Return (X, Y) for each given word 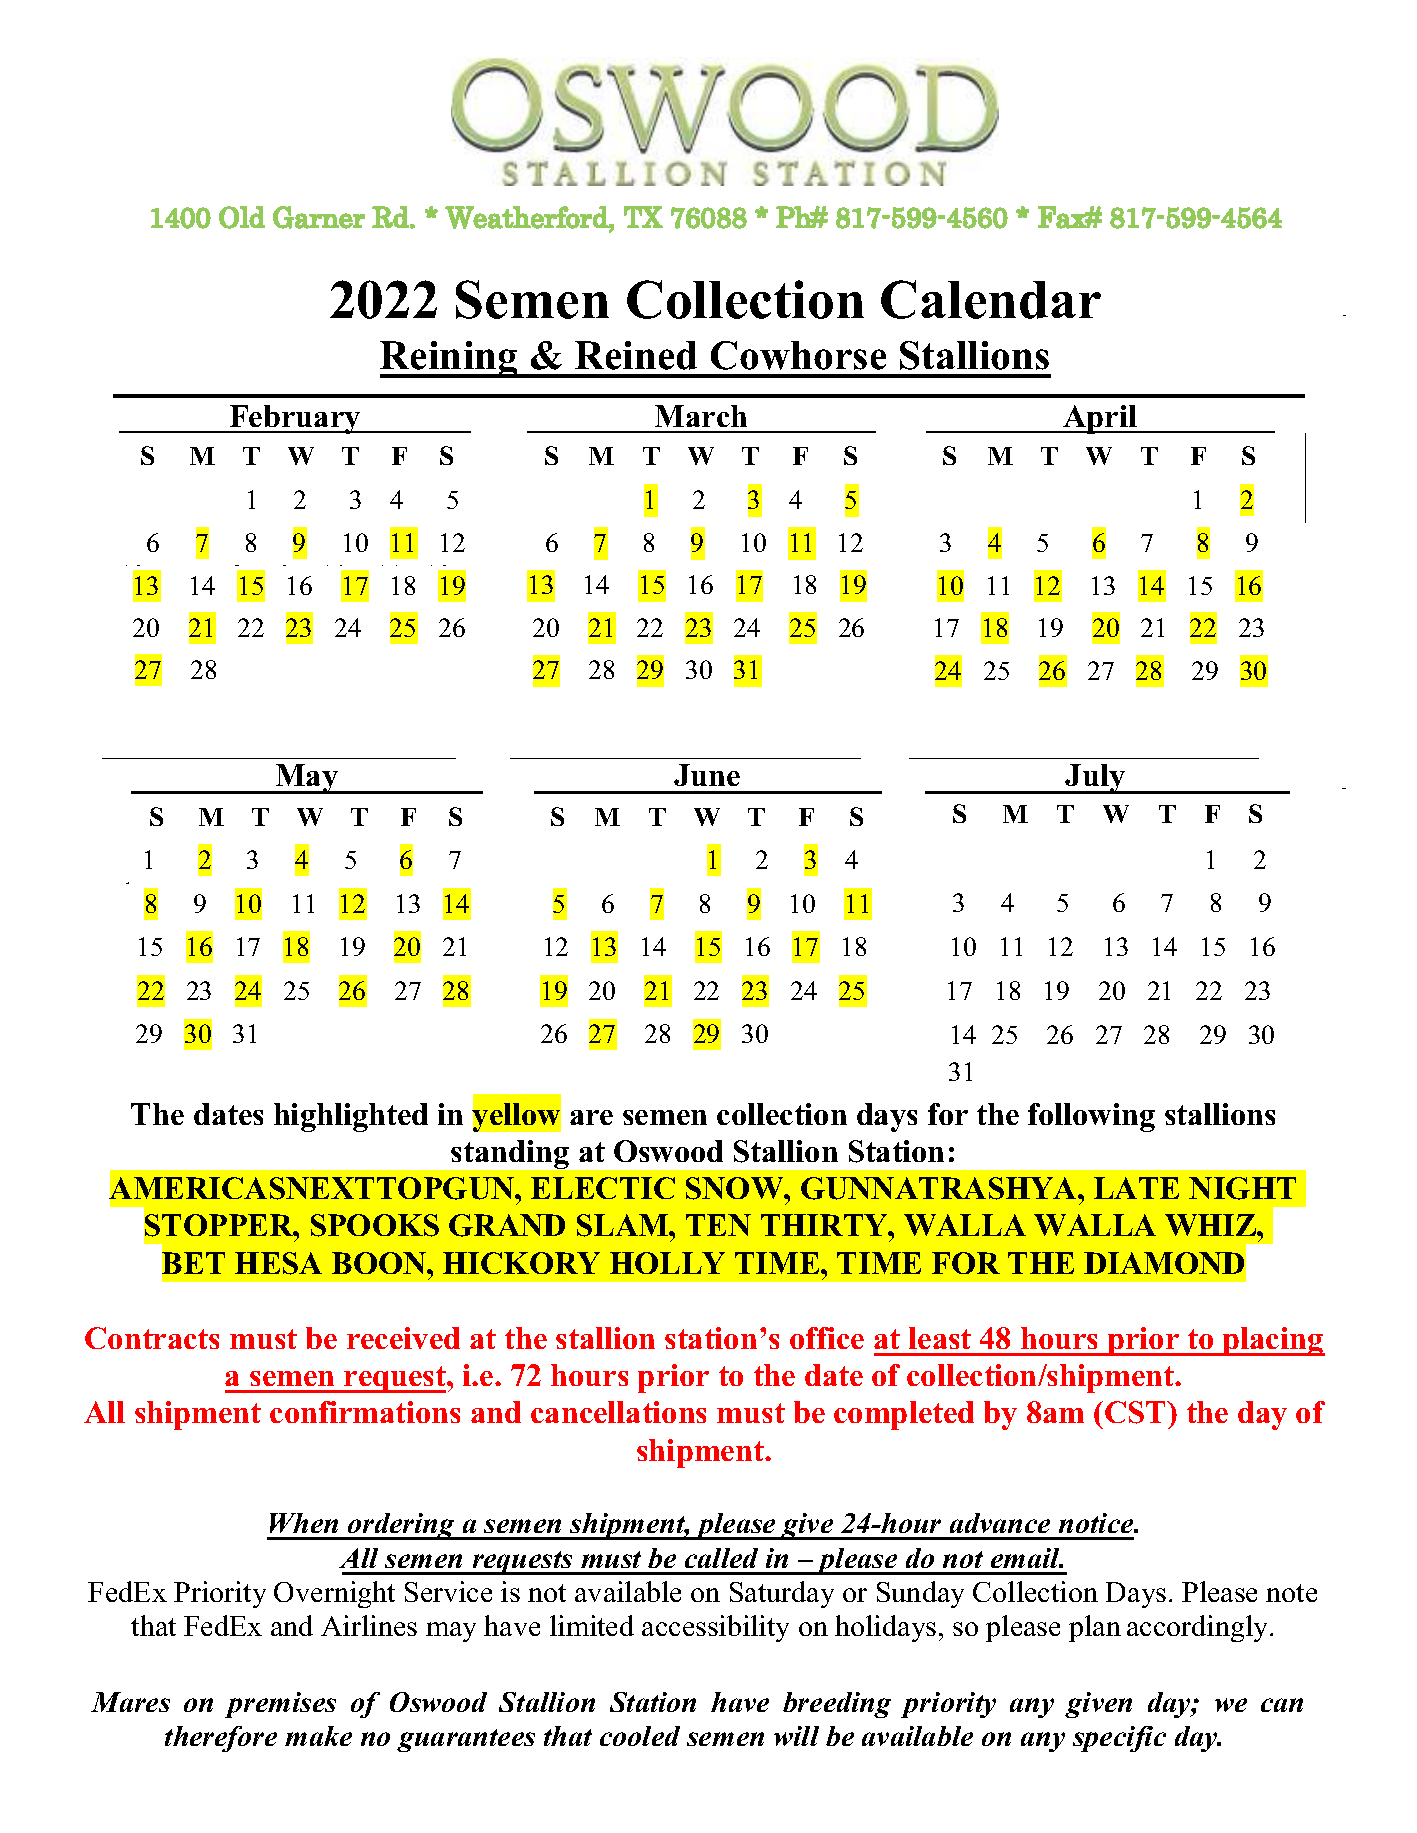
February (295, 419)
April (1100, 419)
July (1096, 779)
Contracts (152, 1338)
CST (1136, 1412)
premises (280, 1705)
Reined (636, 355)
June (707, 775)
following (1091, 1117)
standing (510, 1154)
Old (242, 217)
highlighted (351, 1117)
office (827, 1338)
